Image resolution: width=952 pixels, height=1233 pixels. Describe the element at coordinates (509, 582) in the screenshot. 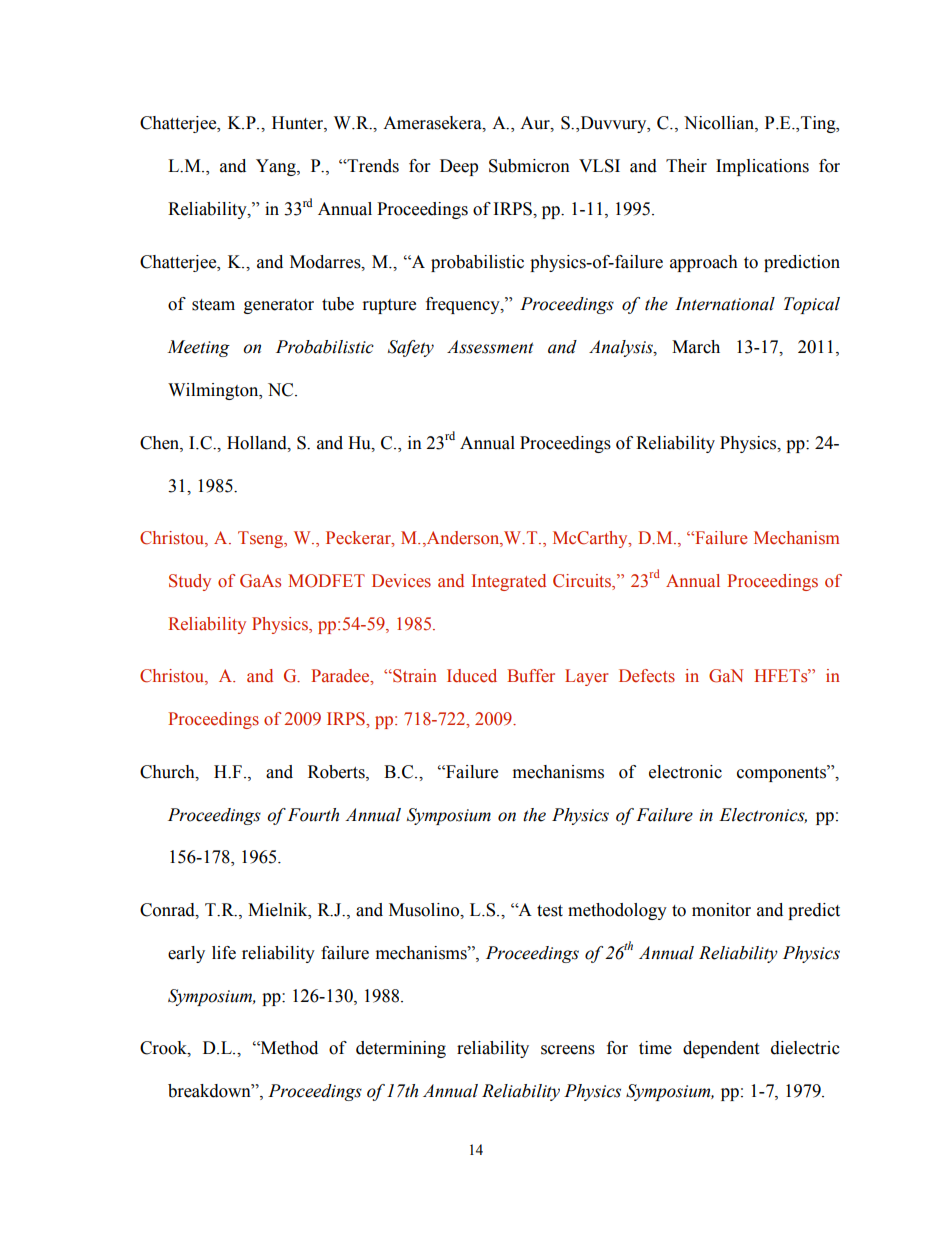

I see `Integrated` at that location.
